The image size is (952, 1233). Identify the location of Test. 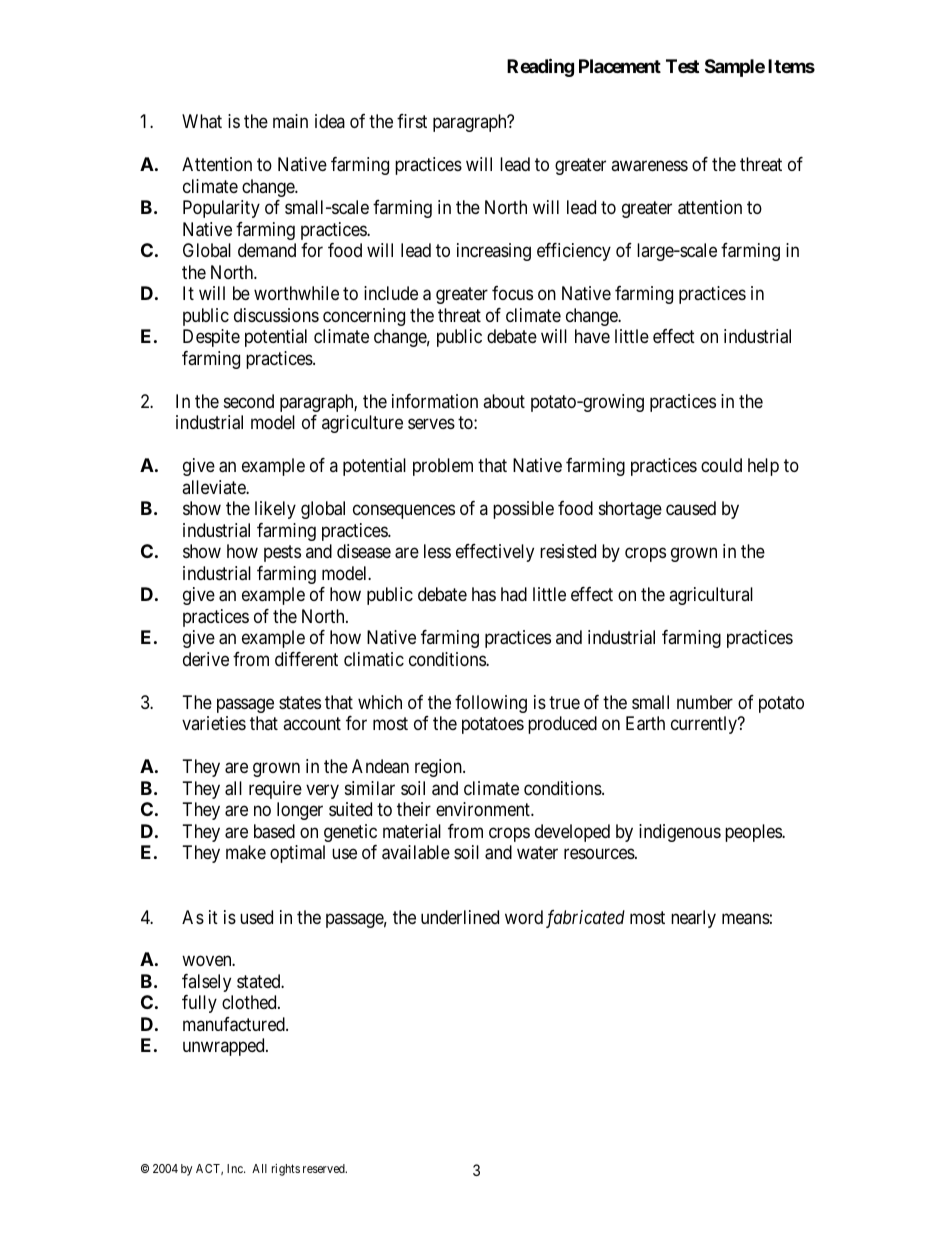
(682, 66).
